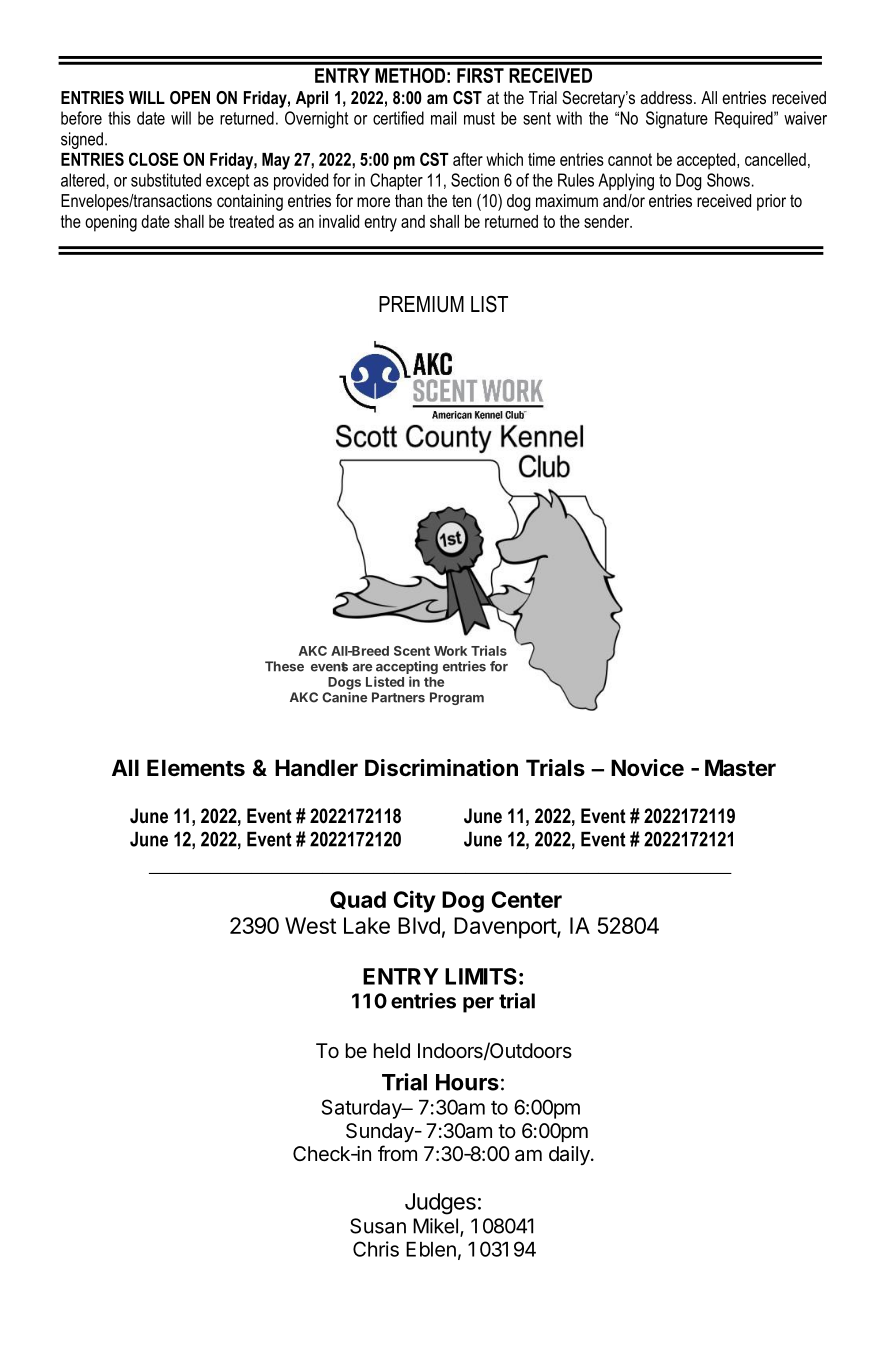 The width and height of the screenshot is (887, 1372). What do you see at coordinates (378, 1226) in the screenshot?
I see `Susan` at bounding box center [378, 1226].
